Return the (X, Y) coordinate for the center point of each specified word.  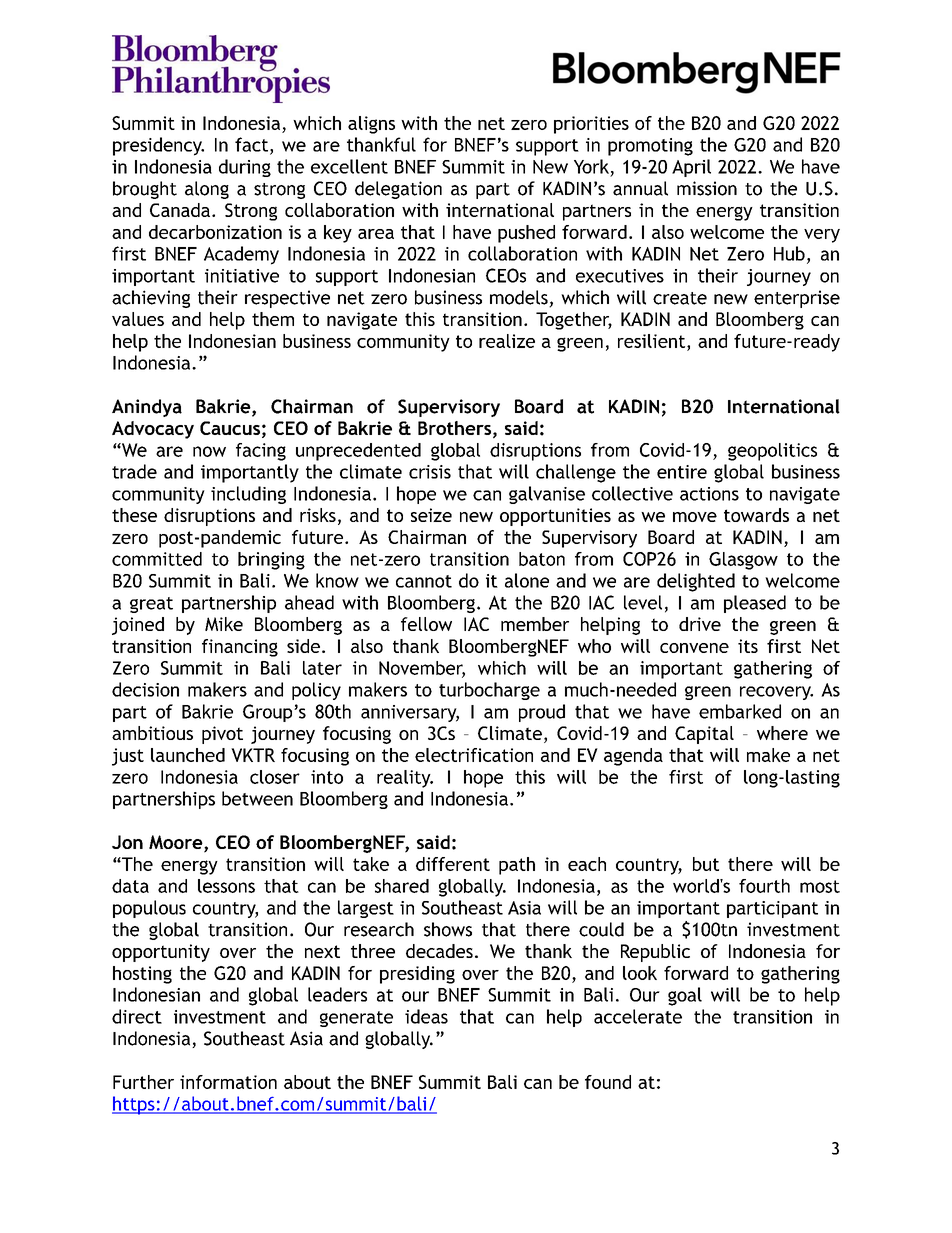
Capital (704, 735)
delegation (398, 190)
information (228, 1082)
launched (188, 755)
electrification (474, 755)
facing (261, 452)
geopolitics (772, 452)
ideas (426, 1016)
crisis (430, 472)
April (691, 168)
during (245, 168)
